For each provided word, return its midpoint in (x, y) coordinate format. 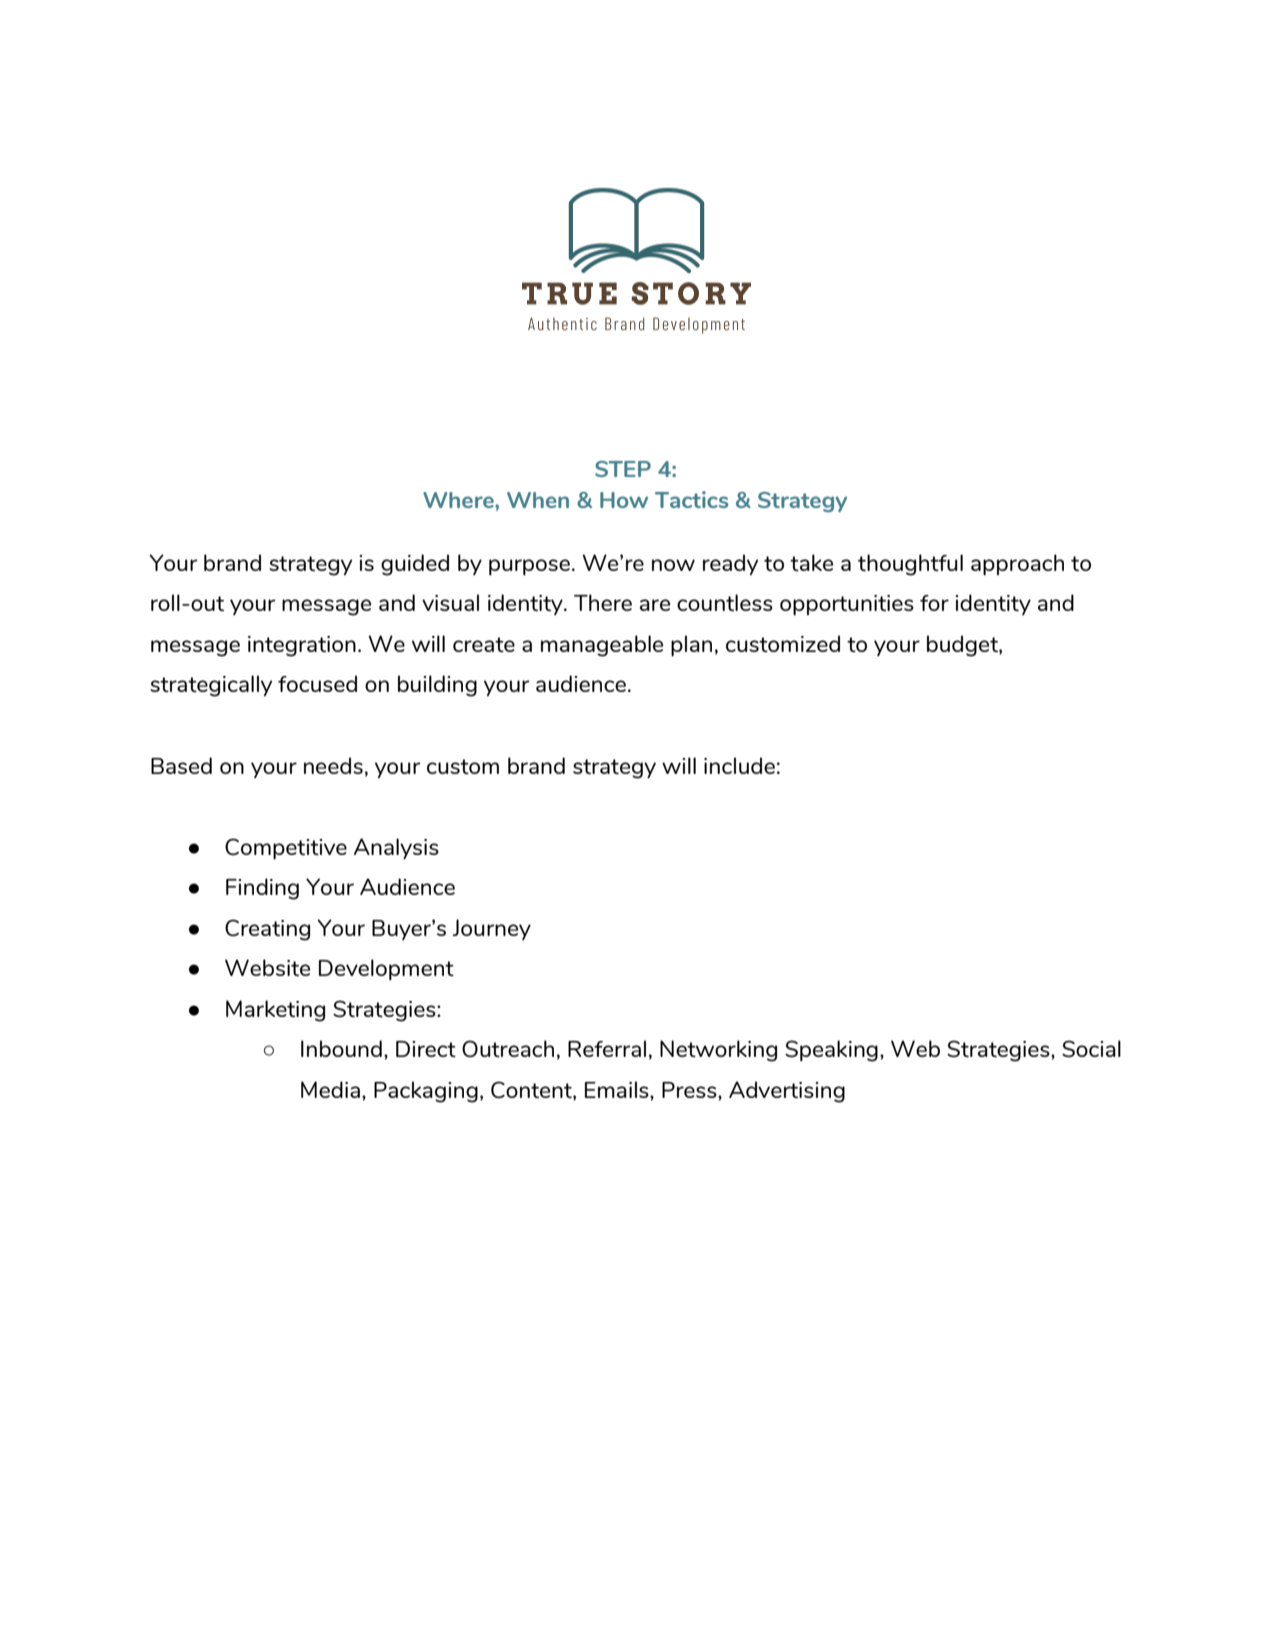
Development (386, 970)
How (624, 500)
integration (302, 646)
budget (963, 646)
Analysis (396, 848)
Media (330, 1089)
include (739, 765)
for (934, 603)
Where (459, 500)
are (655, 605)
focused (317, 683)
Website (267, 967)
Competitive (286, 849)
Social (1091, 1048)
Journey (491, 929)
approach (1017, 565)
